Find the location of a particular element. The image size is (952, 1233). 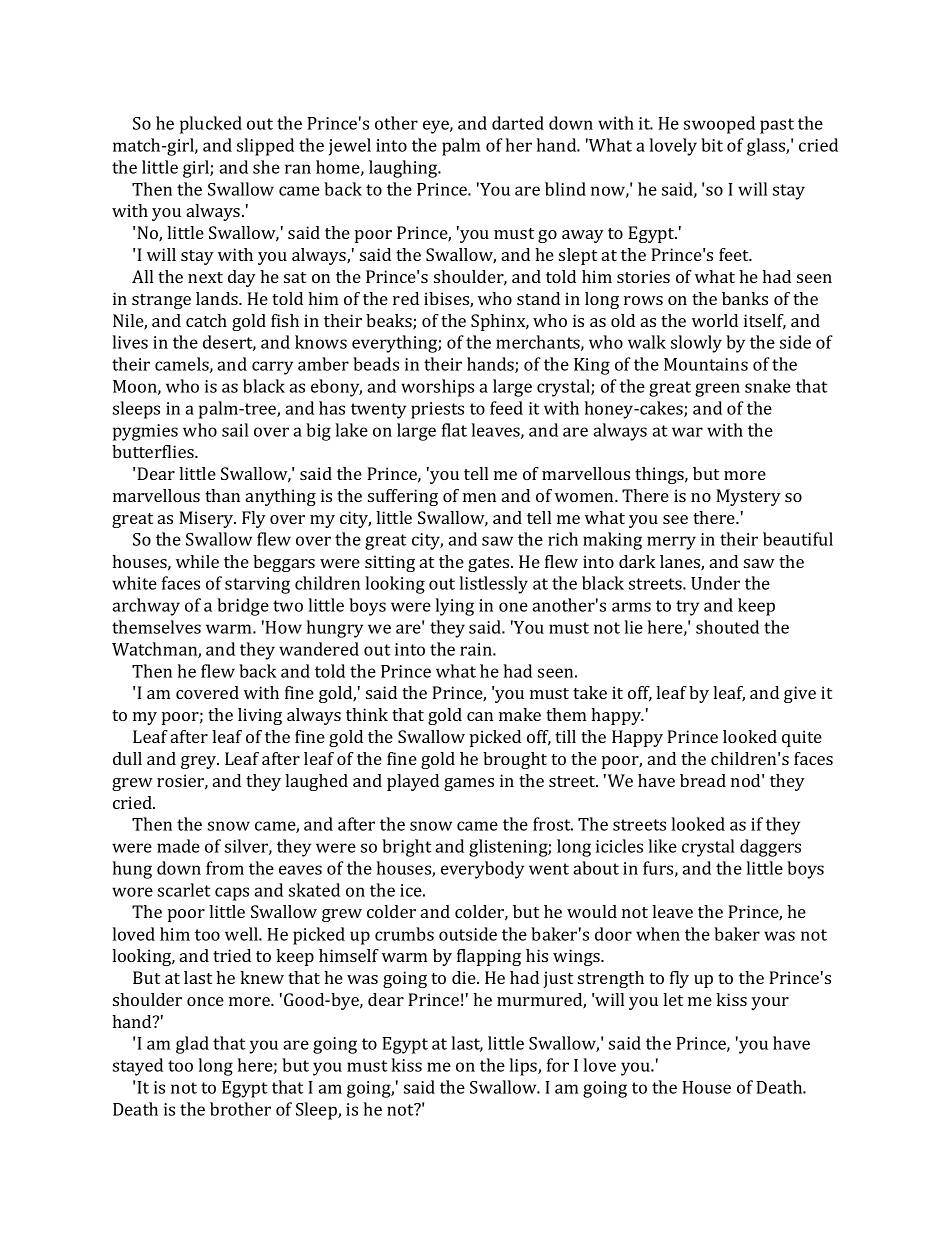

laughing is located at coordinates (404, 169).
